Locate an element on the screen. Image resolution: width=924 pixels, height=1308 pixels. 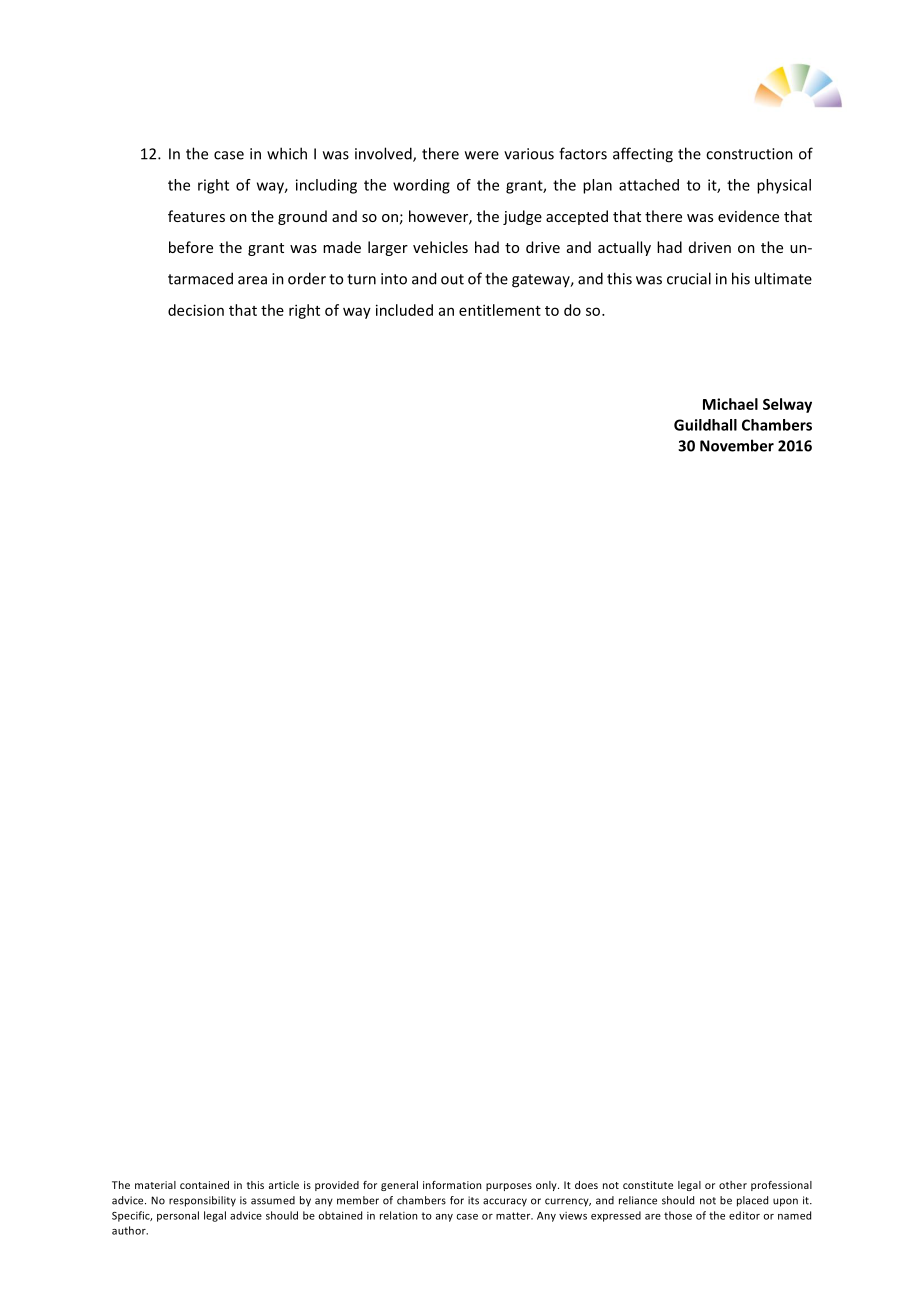
November is located at coordinates (737, 445).
